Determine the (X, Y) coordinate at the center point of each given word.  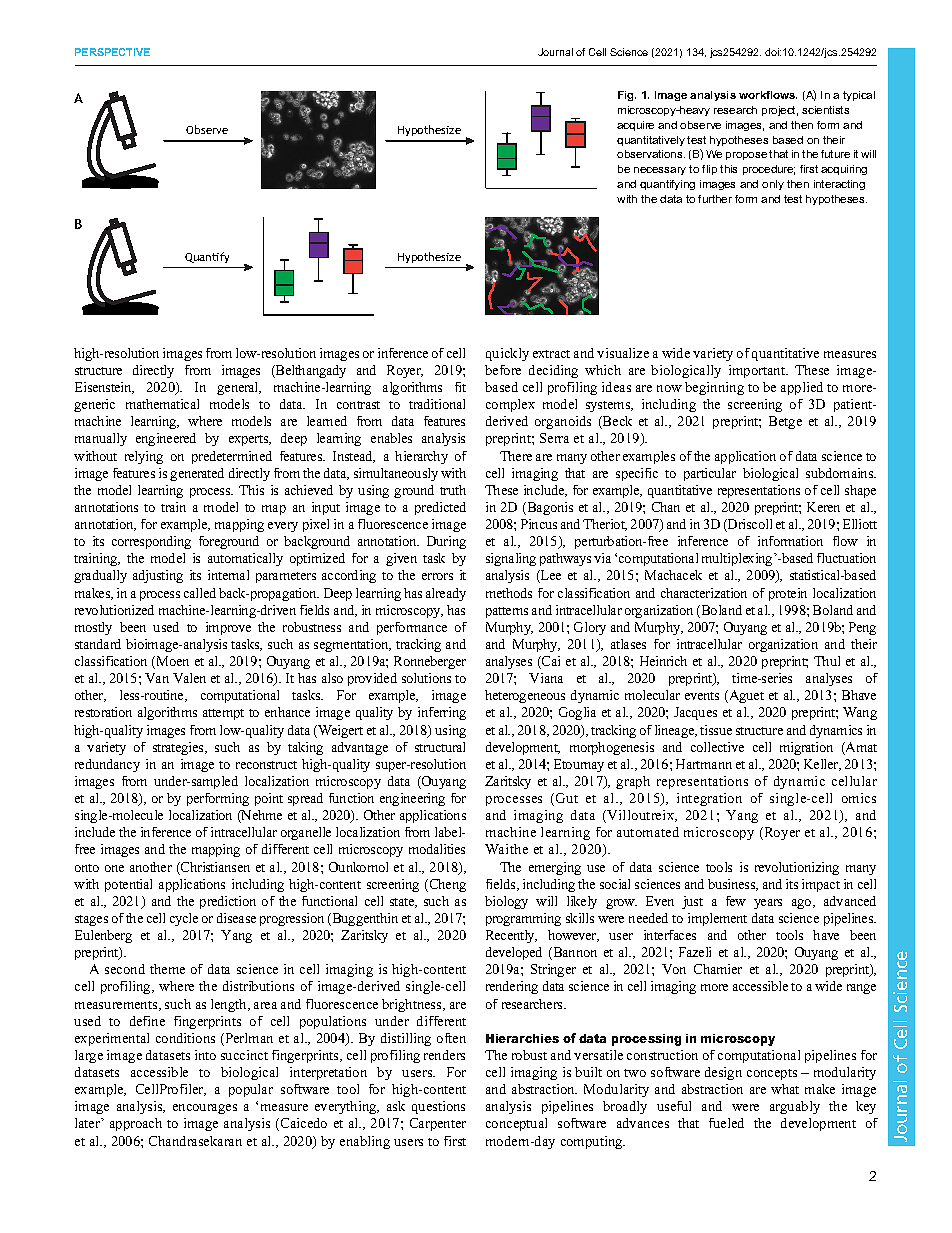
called (200, 593)
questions (438, 1107)
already (446, 594)
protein (788, 594)
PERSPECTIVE (112, 52)
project (780, 111)
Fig (627, 96)
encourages (205, 1109)
